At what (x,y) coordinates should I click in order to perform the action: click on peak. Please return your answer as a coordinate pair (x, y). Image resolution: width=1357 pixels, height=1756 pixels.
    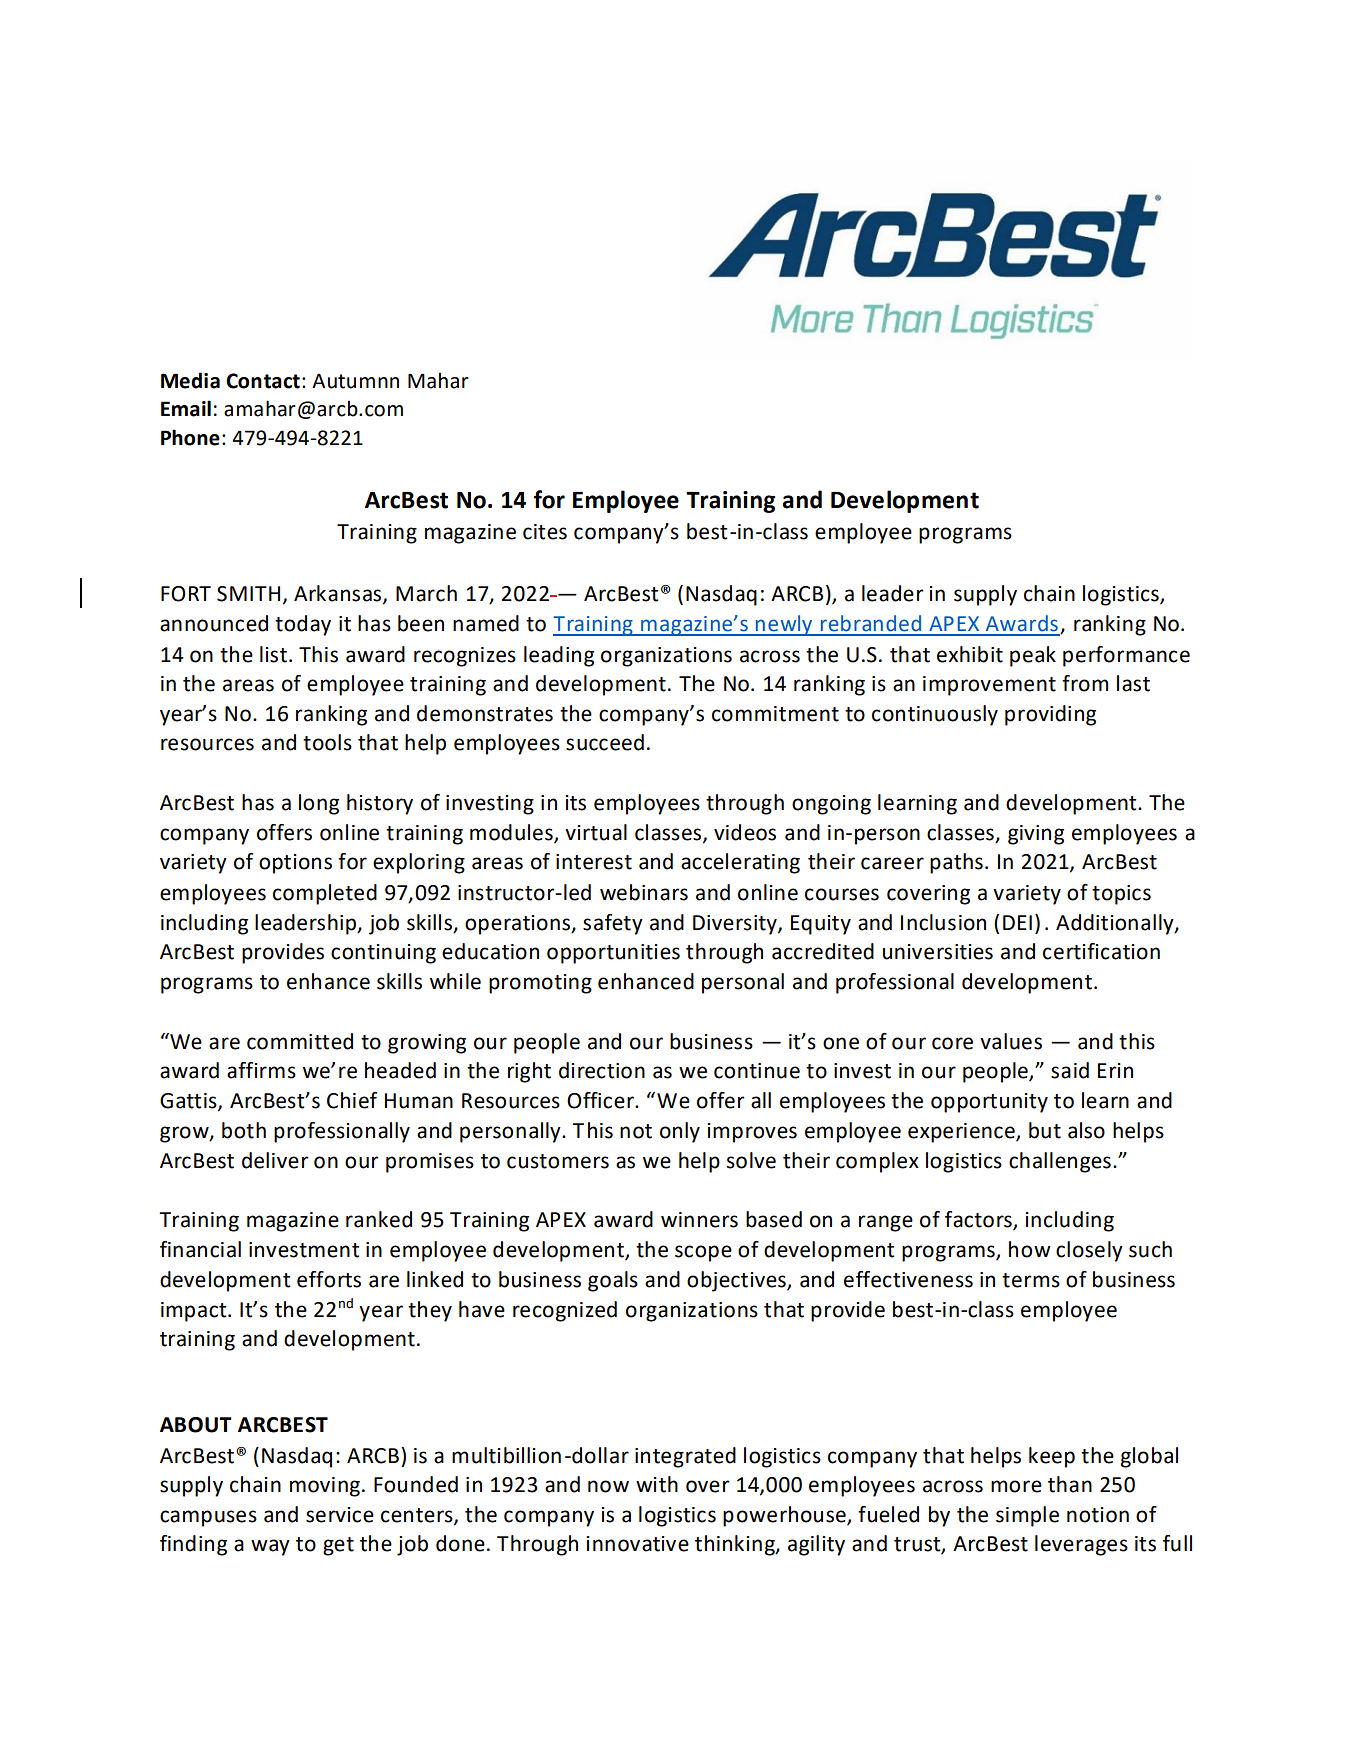
    Looking at the image, I should click on (1033, 656).
